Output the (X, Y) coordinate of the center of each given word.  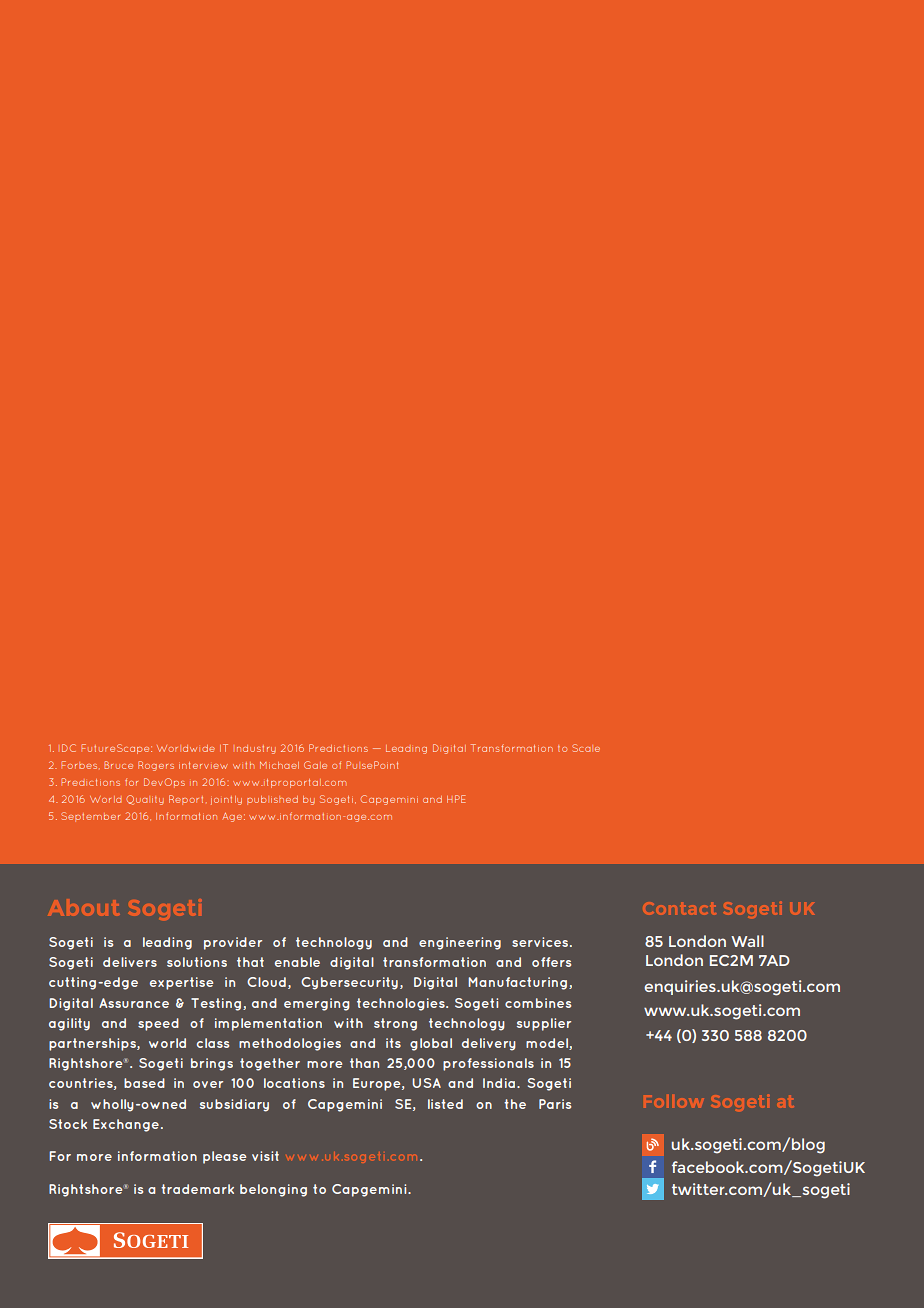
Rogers (156, 766)
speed (158, 1024)
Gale (315, 765)
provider (233, 943)
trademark (197, 1189)
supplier (544, 1024)
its (393, 1043)
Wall (747, 941)
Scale (586, 748)
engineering (460, 943)
